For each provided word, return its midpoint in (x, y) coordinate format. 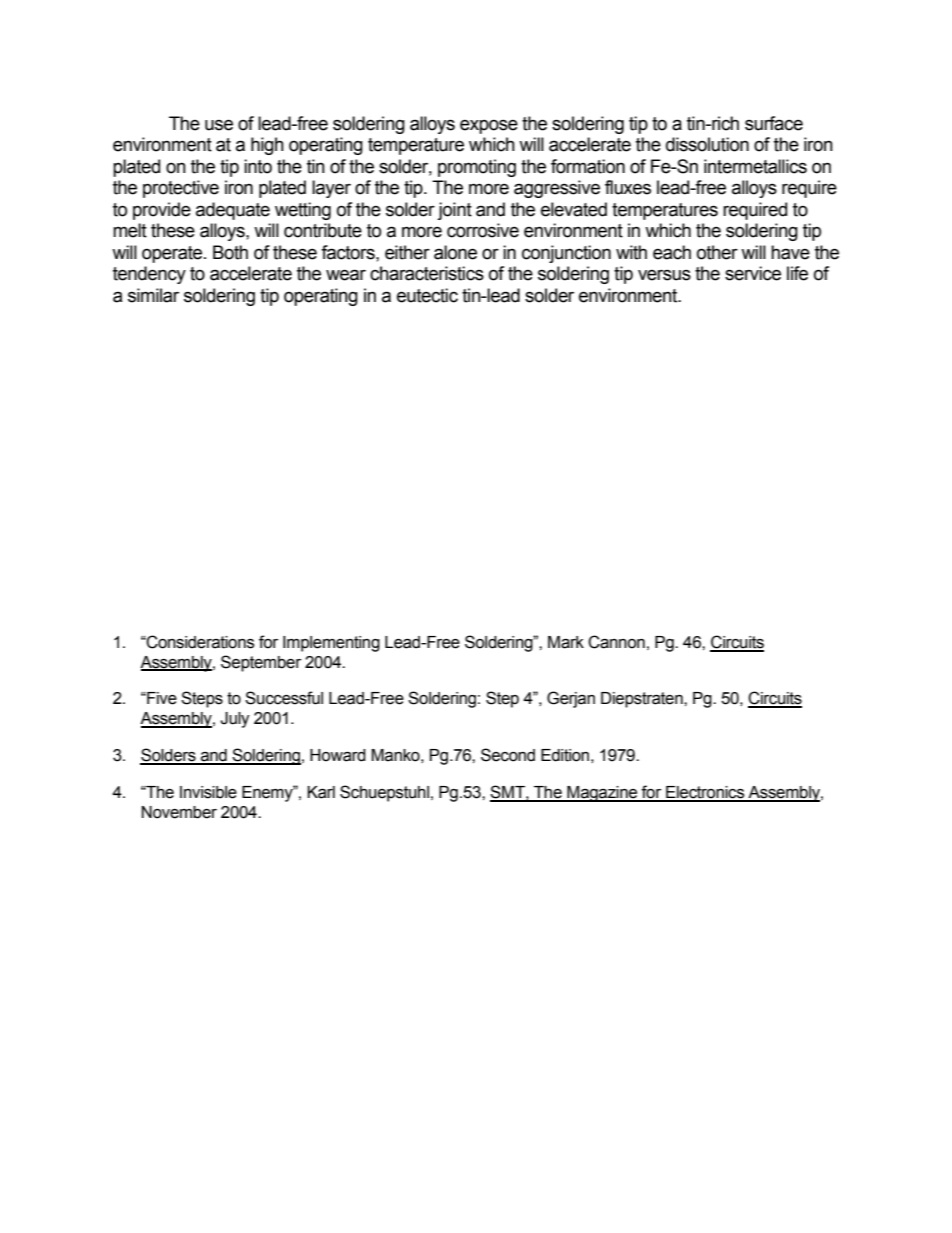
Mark (566, 642)
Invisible (208, 792)
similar (153, 295)
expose (489, 126)
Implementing (331, 644)
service (753, 273)
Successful (284, 698)
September (261, 663)
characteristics (427, 273)
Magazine (602, 794)
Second (508, 755)
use (219, 125)
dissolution (707, 144)
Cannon (616, 642)
